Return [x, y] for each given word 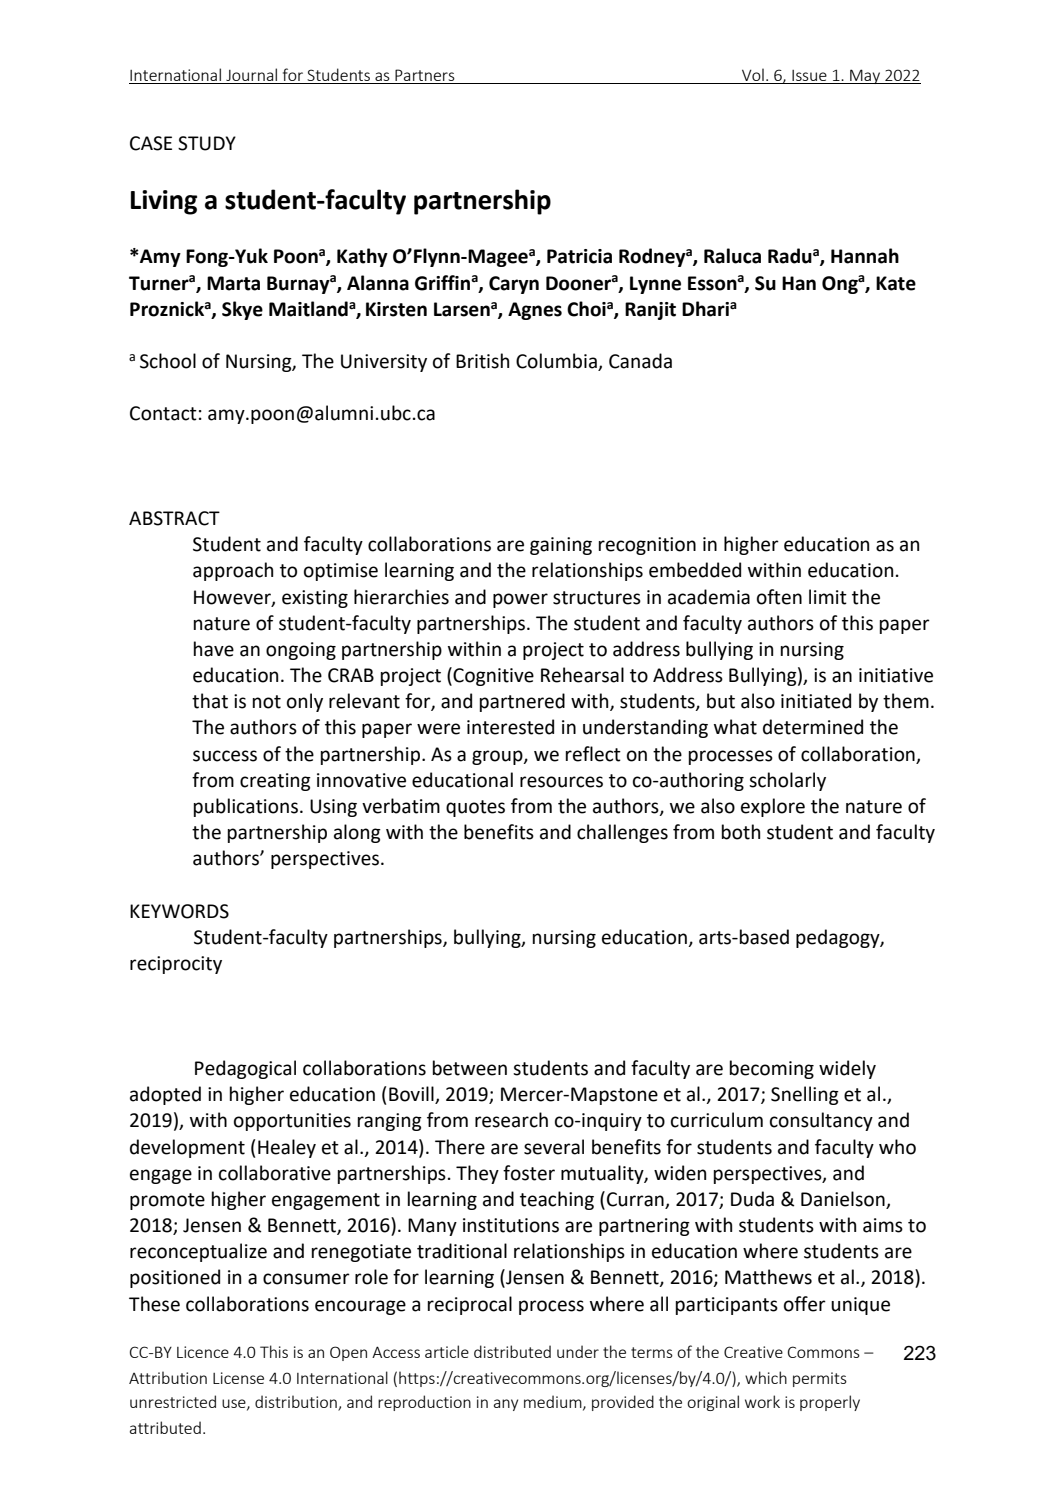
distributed [512, 1351]
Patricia [579, 256]
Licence [203, 1352]
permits [820, 1379]
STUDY [207, 143]
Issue [809, 77]
